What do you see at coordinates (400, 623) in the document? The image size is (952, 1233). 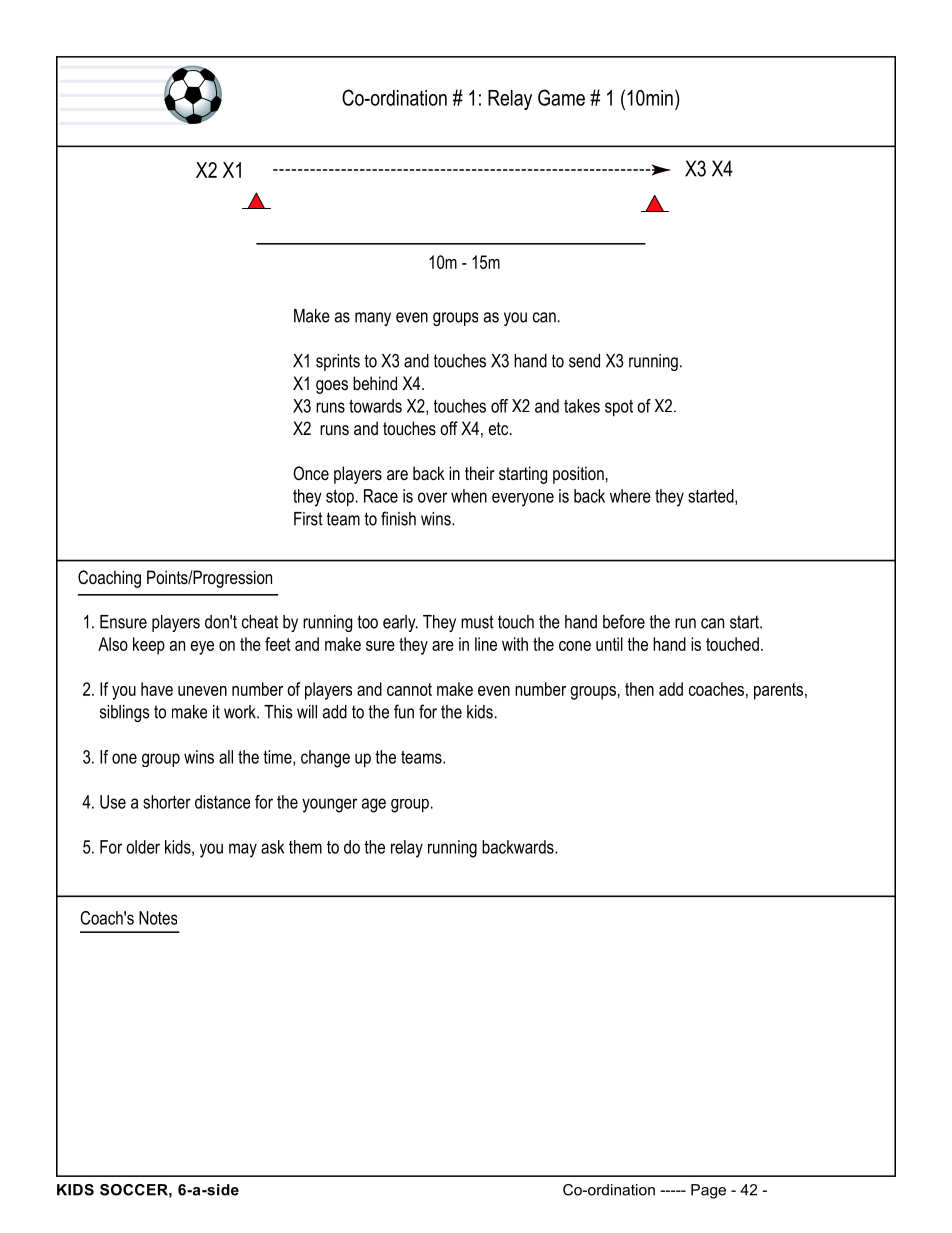 I see `early` at bounding box center [400, 623].
